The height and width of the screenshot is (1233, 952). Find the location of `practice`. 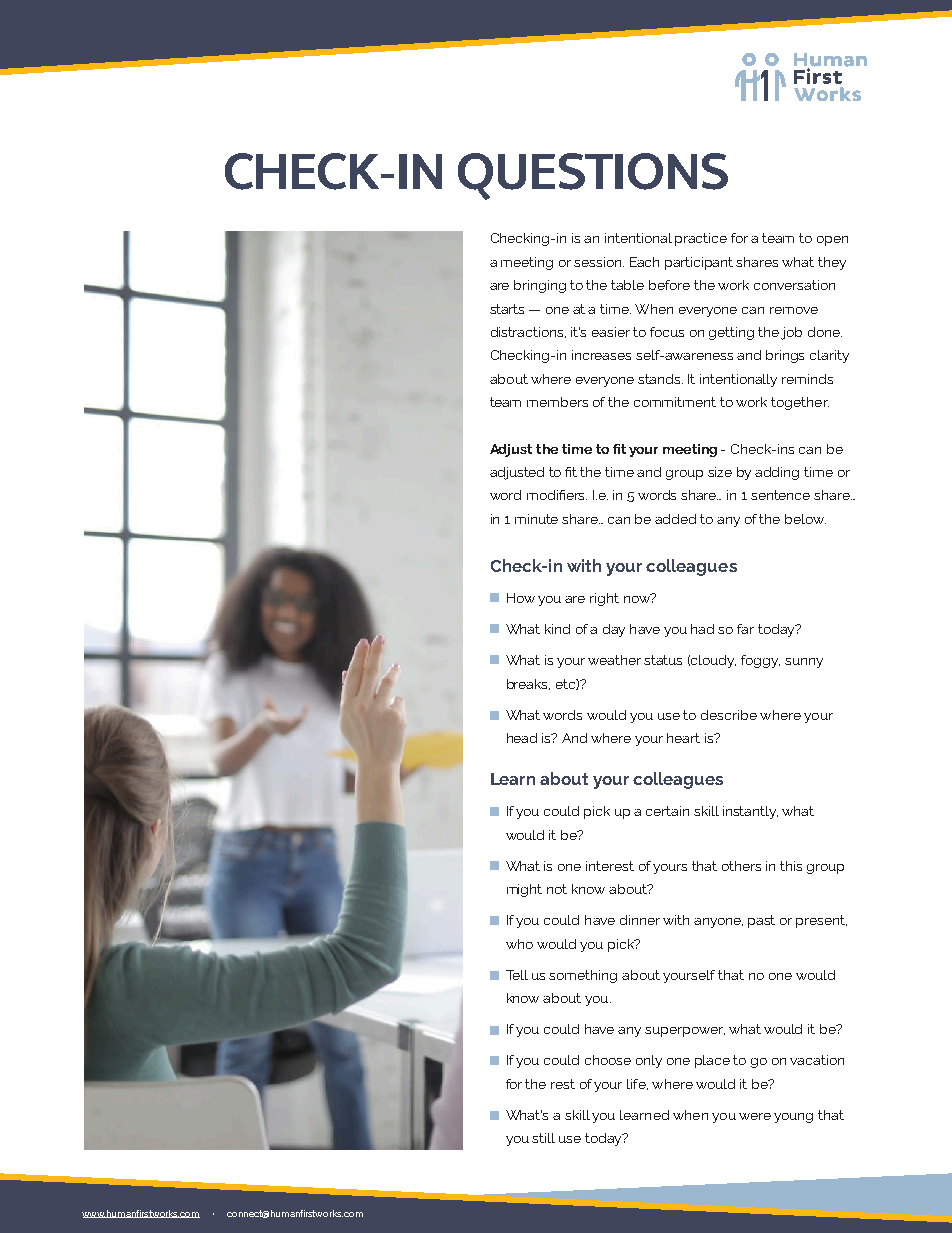

practice is located at coordinates (701, 239).
